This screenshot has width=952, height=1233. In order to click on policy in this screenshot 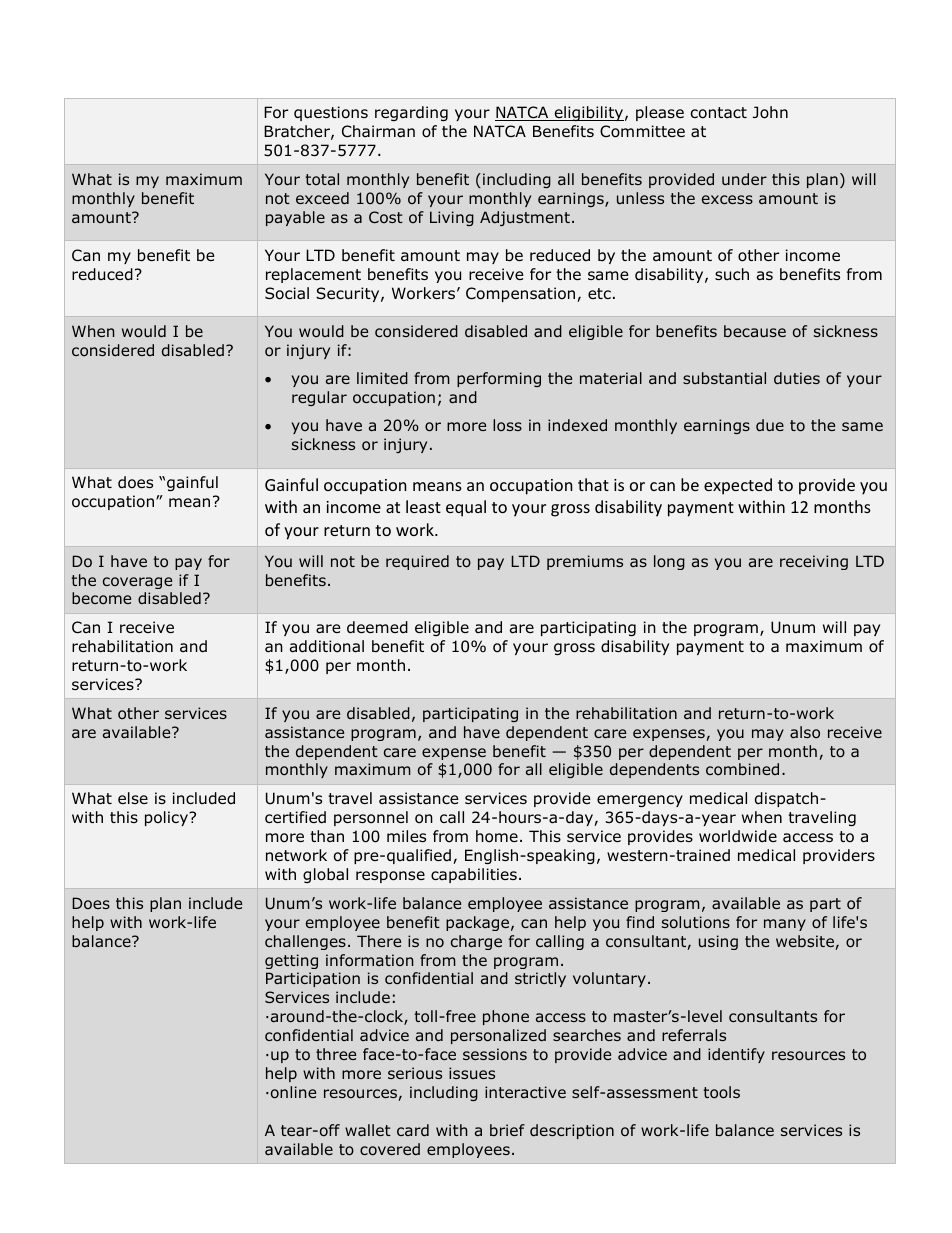, I will do `click(167, 818)`.
